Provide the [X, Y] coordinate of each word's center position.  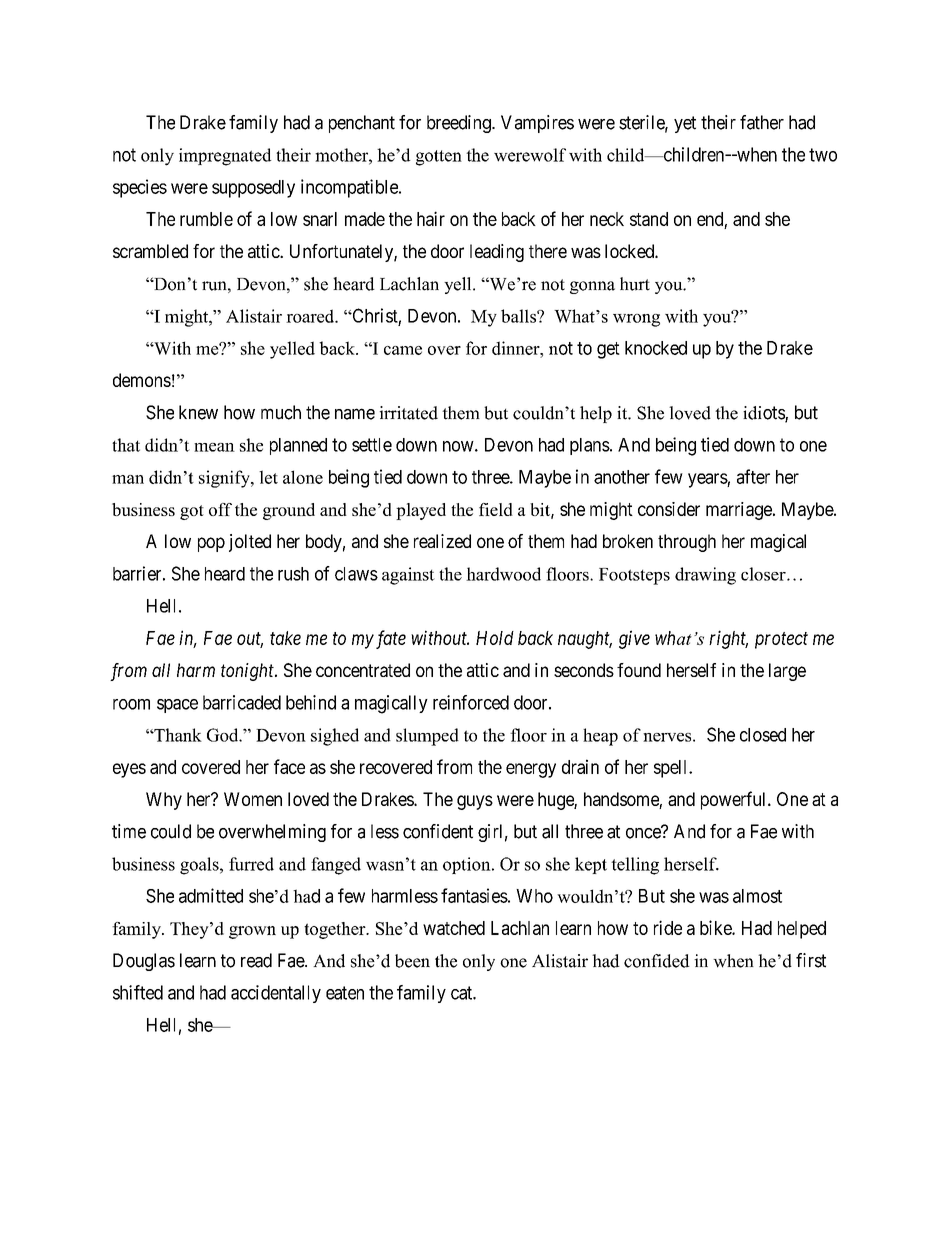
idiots [764, 414]
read [256, 960]
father [762, 122]
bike [716, 927]
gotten [439, 158]
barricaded [242, 702]
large [787, 672]
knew [198, 412]
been [412, 961]
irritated [409, 413]
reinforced [471, 702]
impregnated [225, 157]
